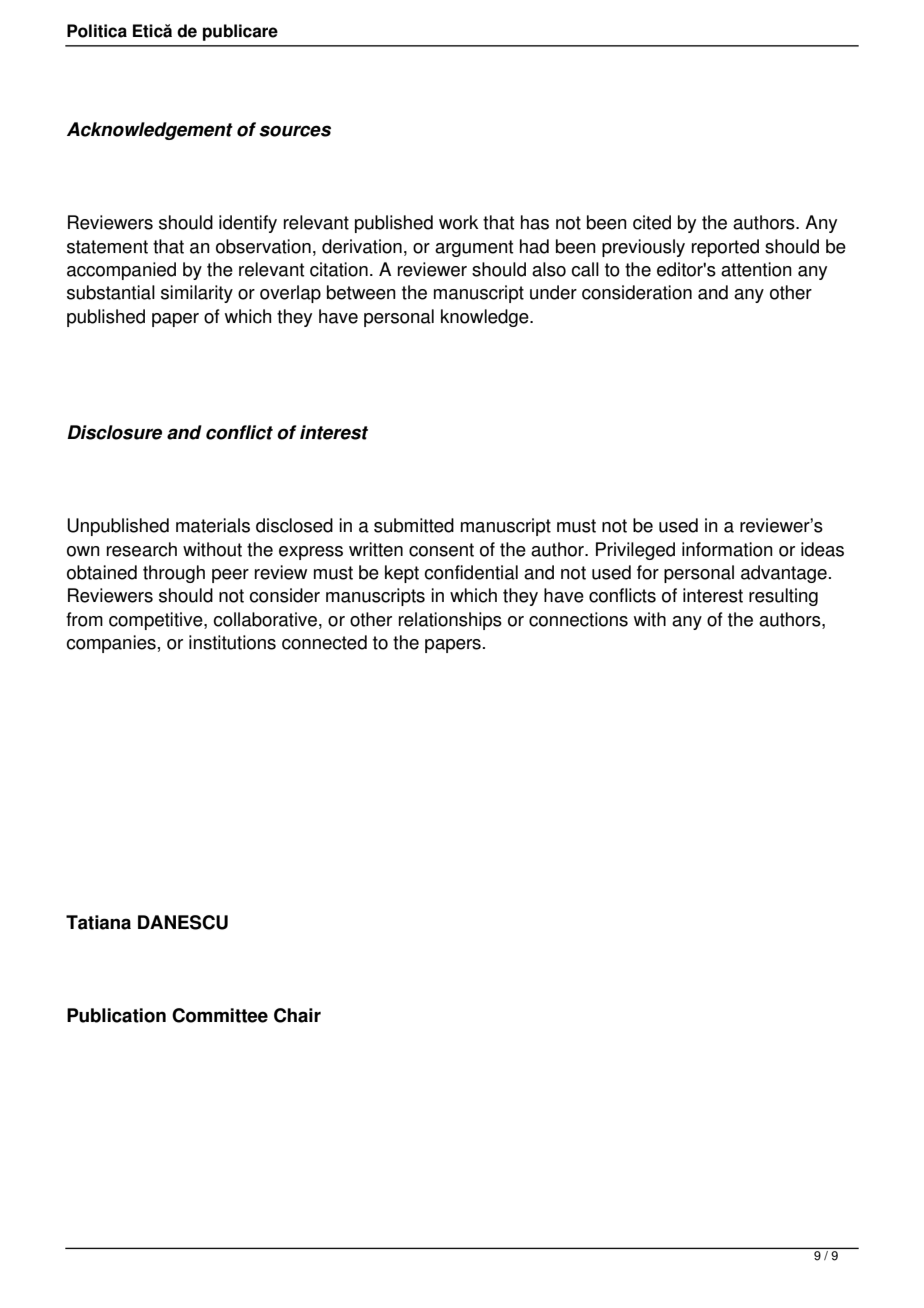  I want to click on relationships, so click(450, 621).
